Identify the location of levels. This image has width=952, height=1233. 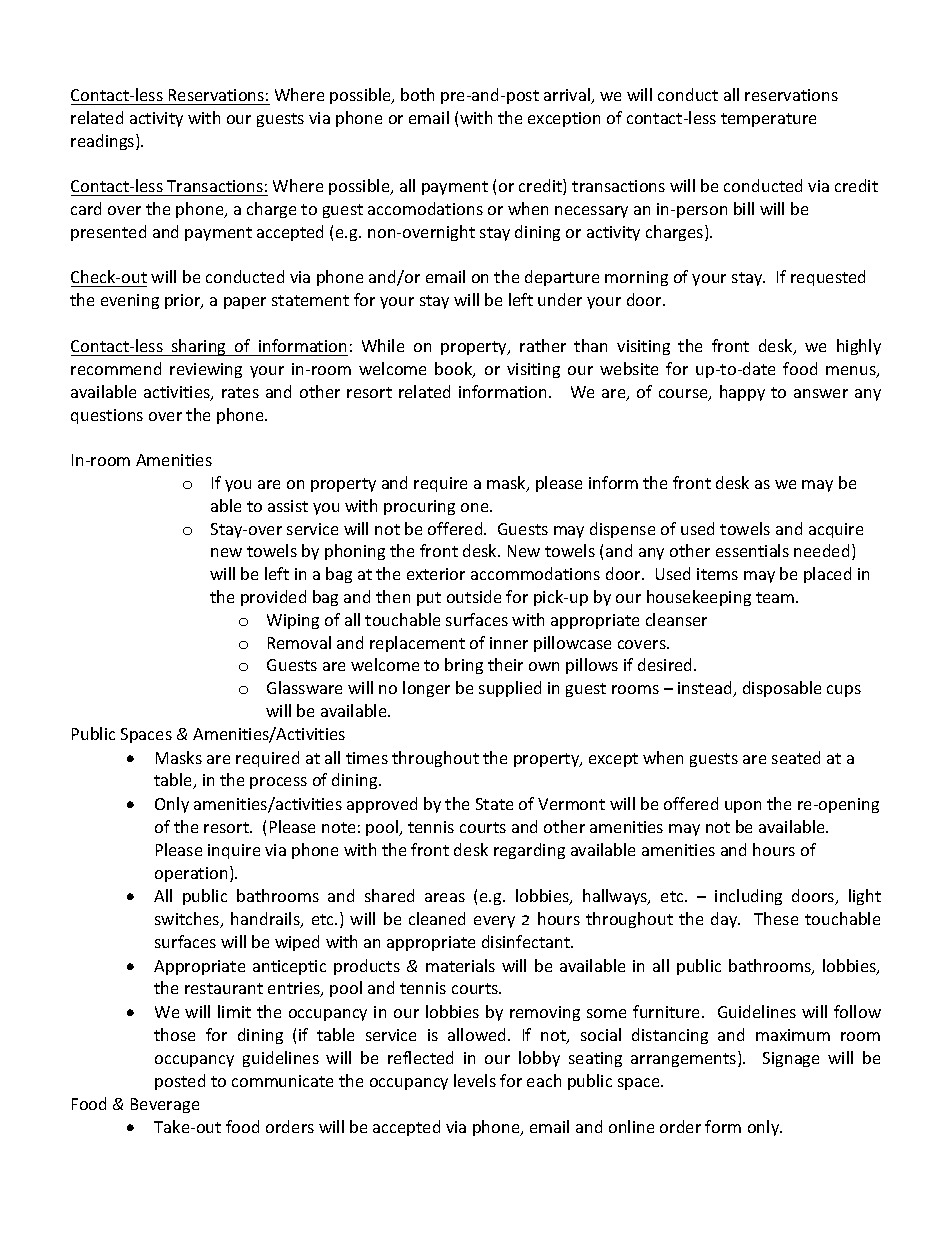
(475, 1080).
